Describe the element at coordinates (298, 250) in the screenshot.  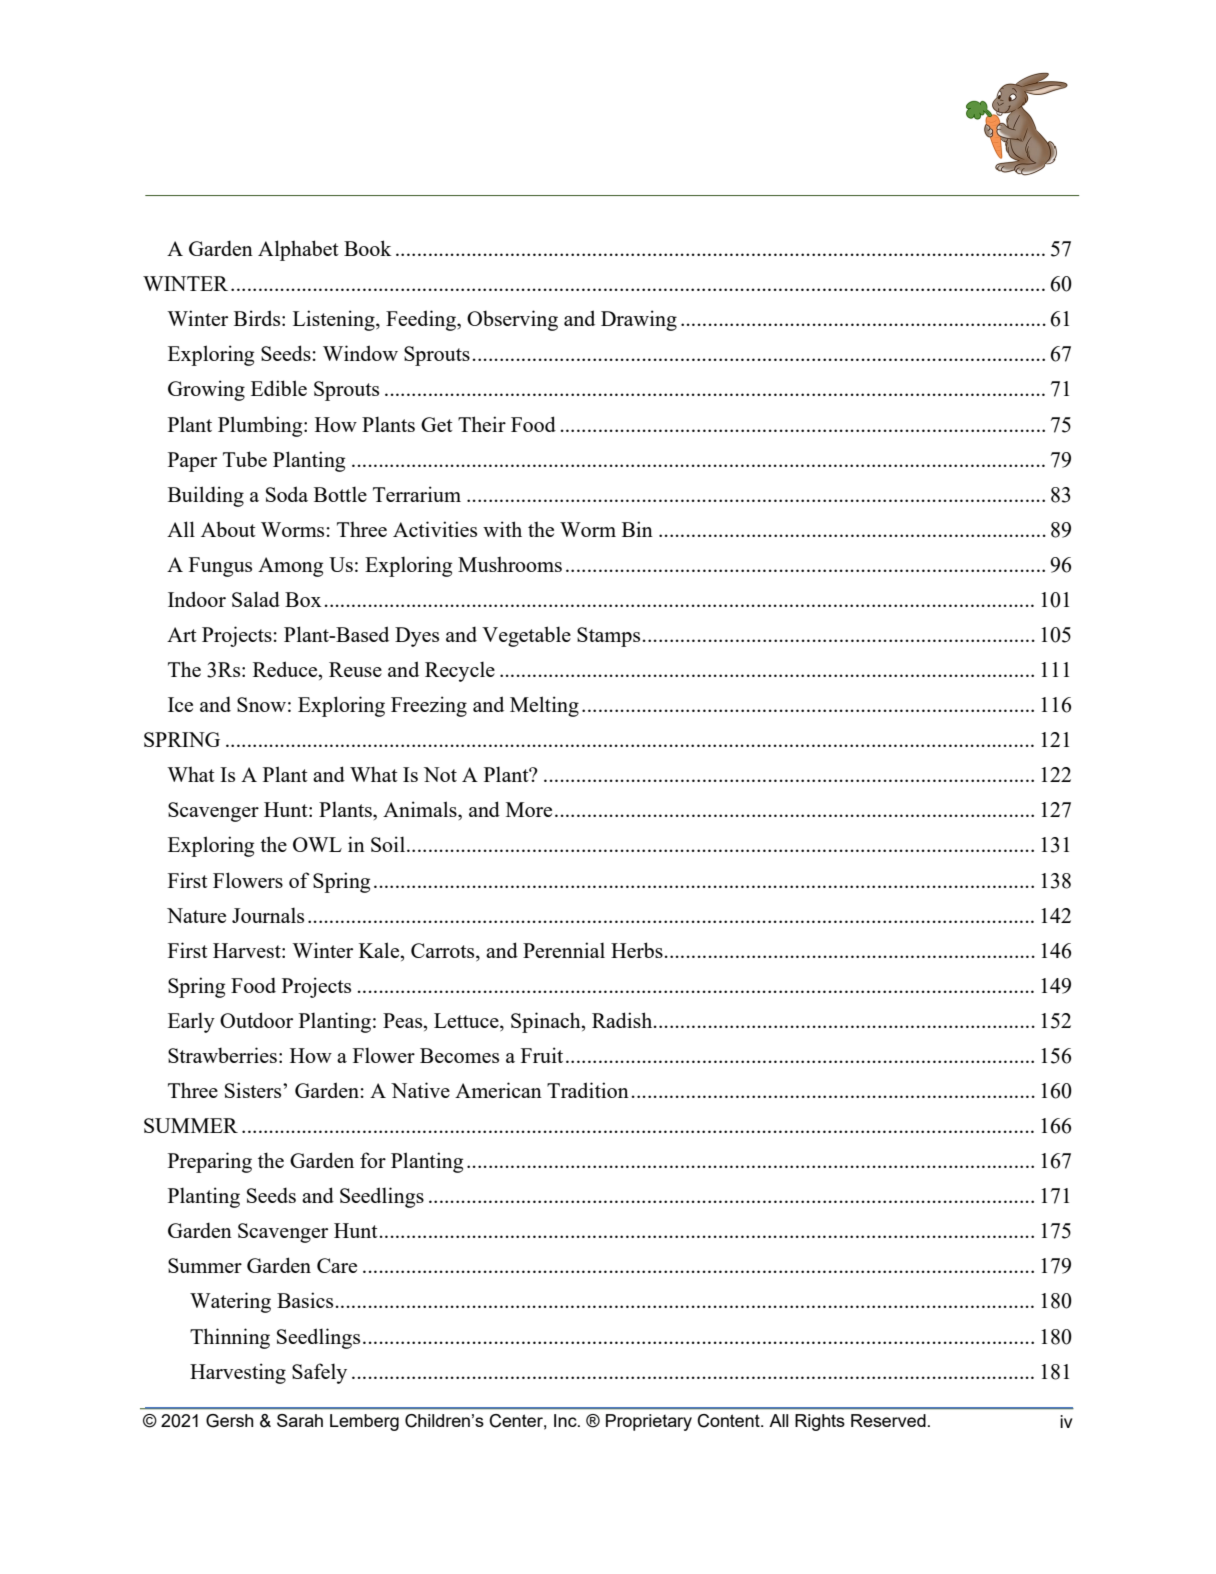
I see `Alphabet` at that location.
